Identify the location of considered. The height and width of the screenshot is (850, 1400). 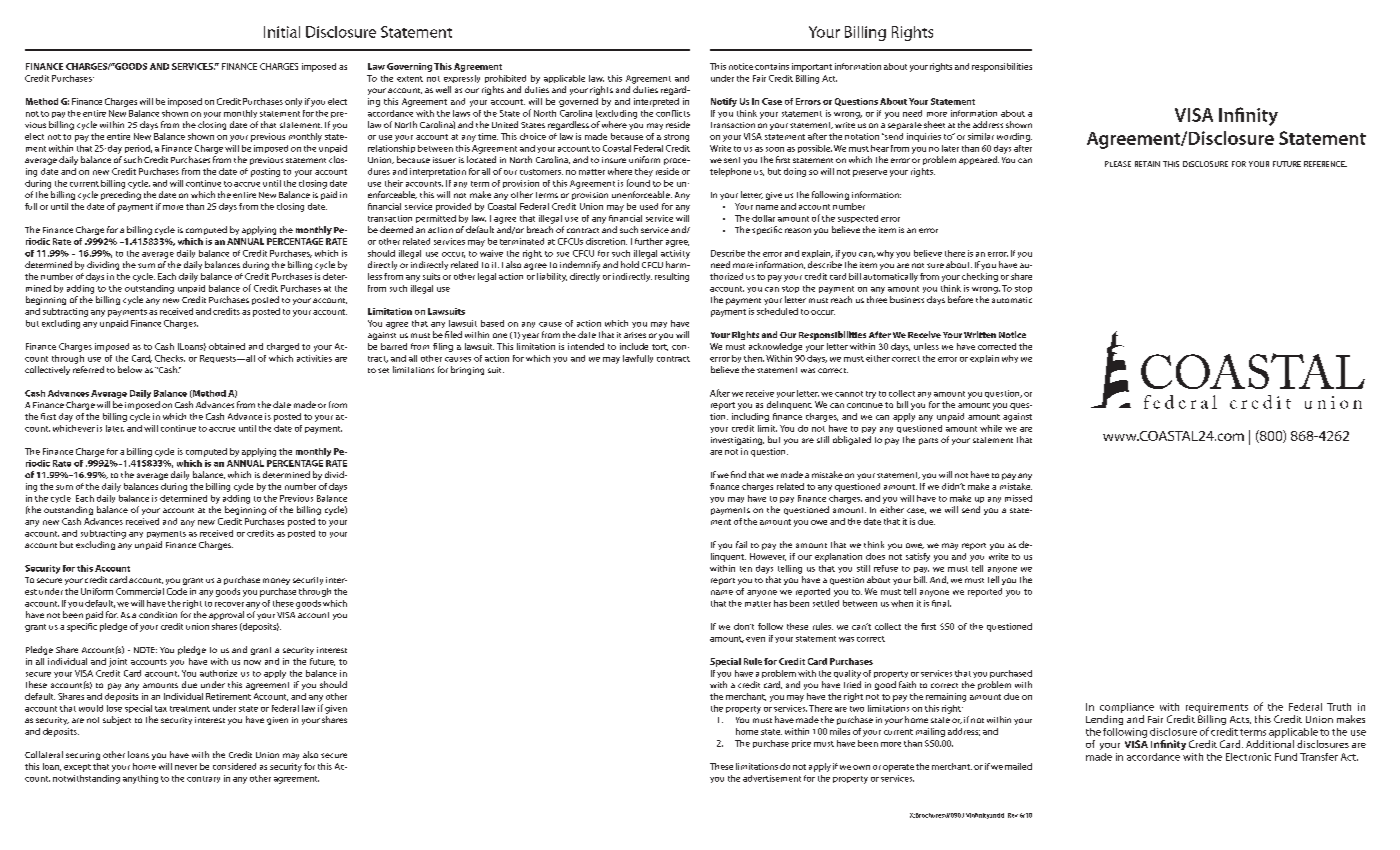
(234, 766).
